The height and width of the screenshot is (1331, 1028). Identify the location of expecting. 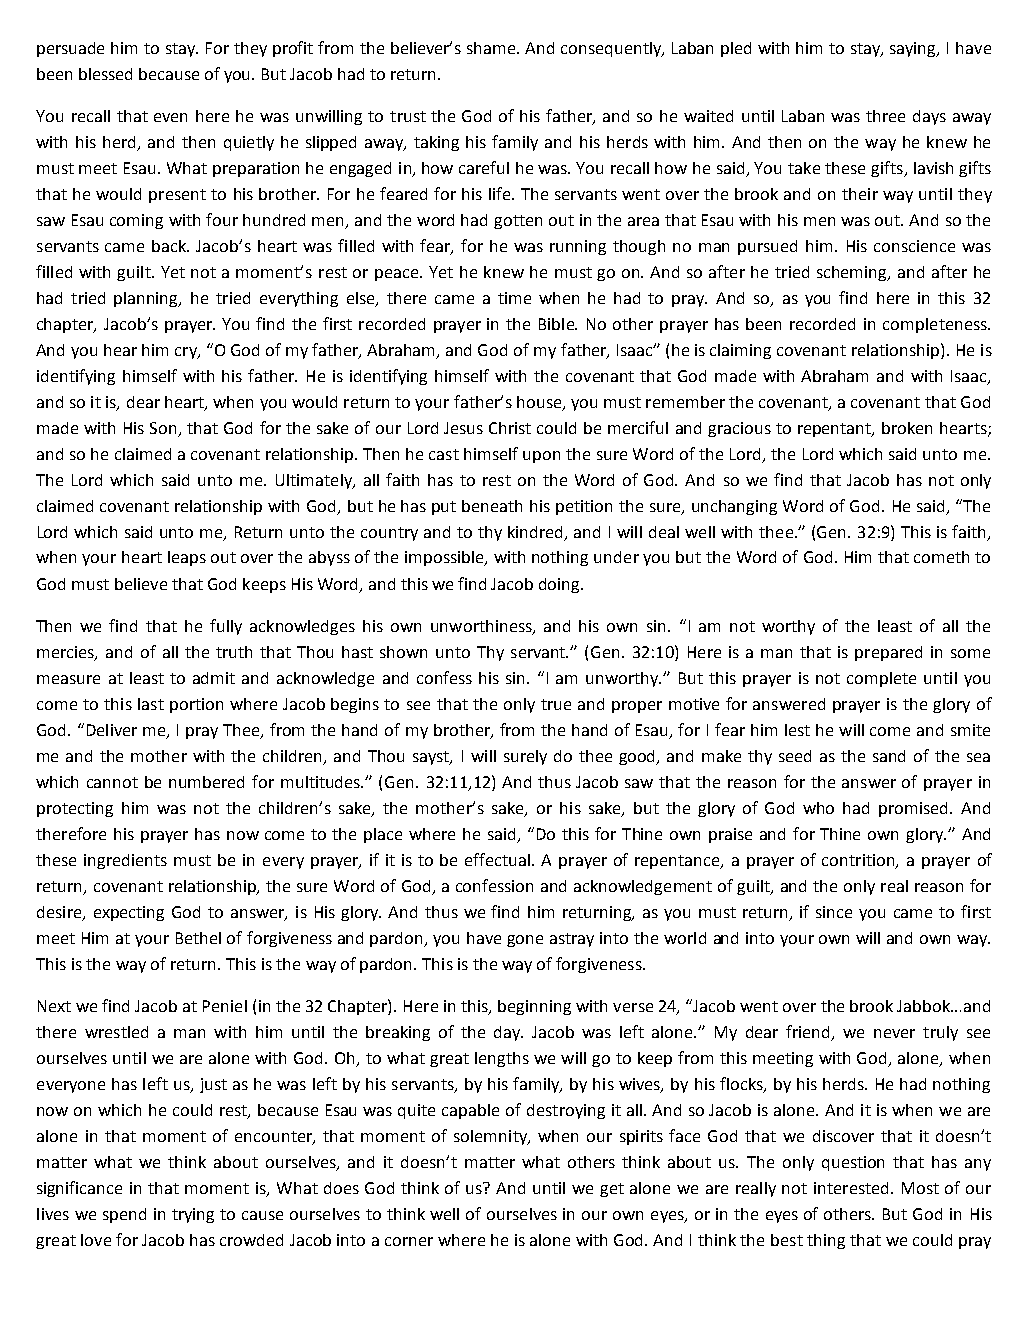
(129, 913).
